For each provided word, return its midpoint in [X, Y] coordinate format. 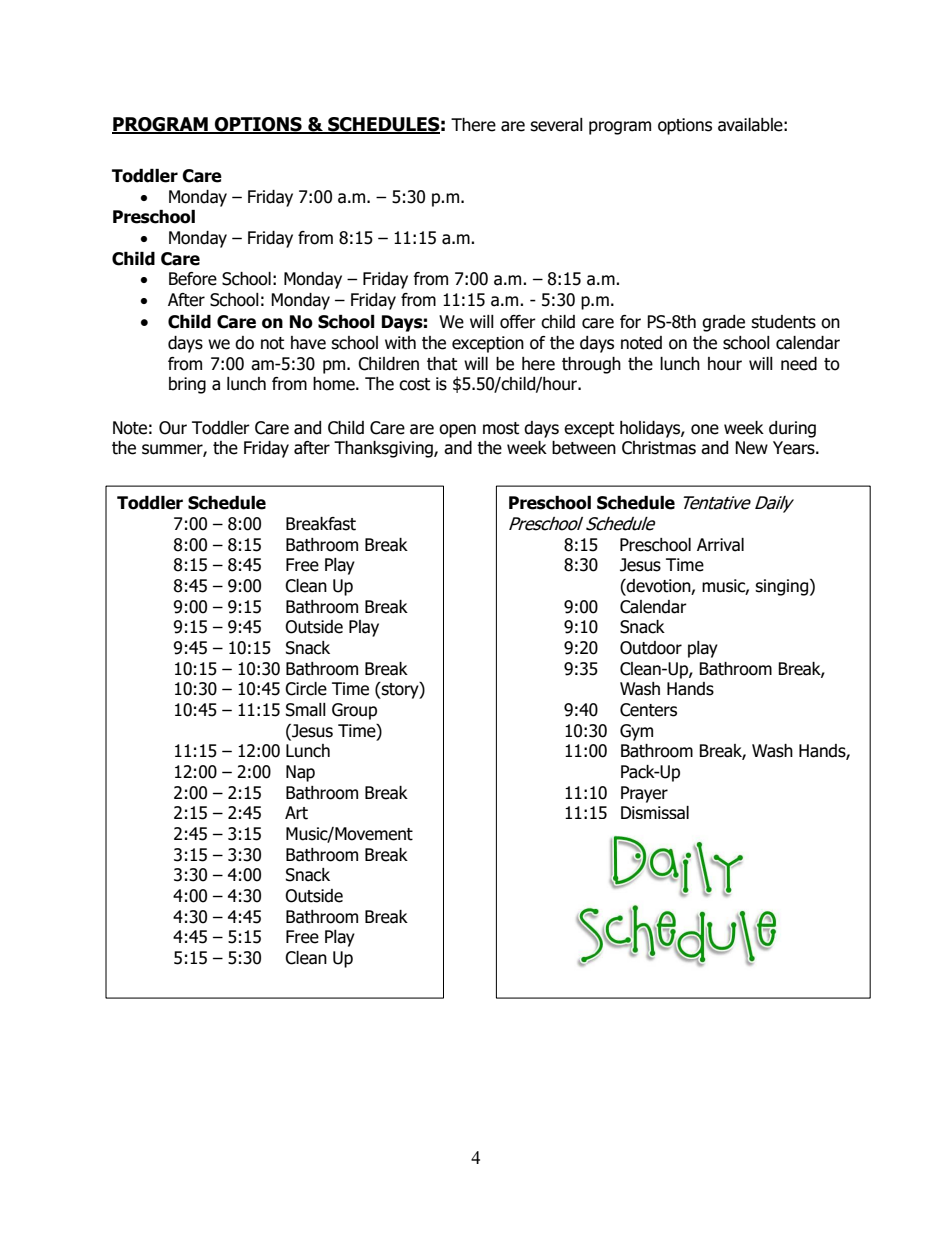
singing [783, 587]
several [556, 125]
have [308, 343]
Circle [306, 689]
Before [193, 279]
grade [723, 323]
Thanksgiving [384, 449]
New [751, 448]
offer [518, 322]
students [783, 322]
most [501, 428]
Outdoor [651, 648]
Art [296, 813]
